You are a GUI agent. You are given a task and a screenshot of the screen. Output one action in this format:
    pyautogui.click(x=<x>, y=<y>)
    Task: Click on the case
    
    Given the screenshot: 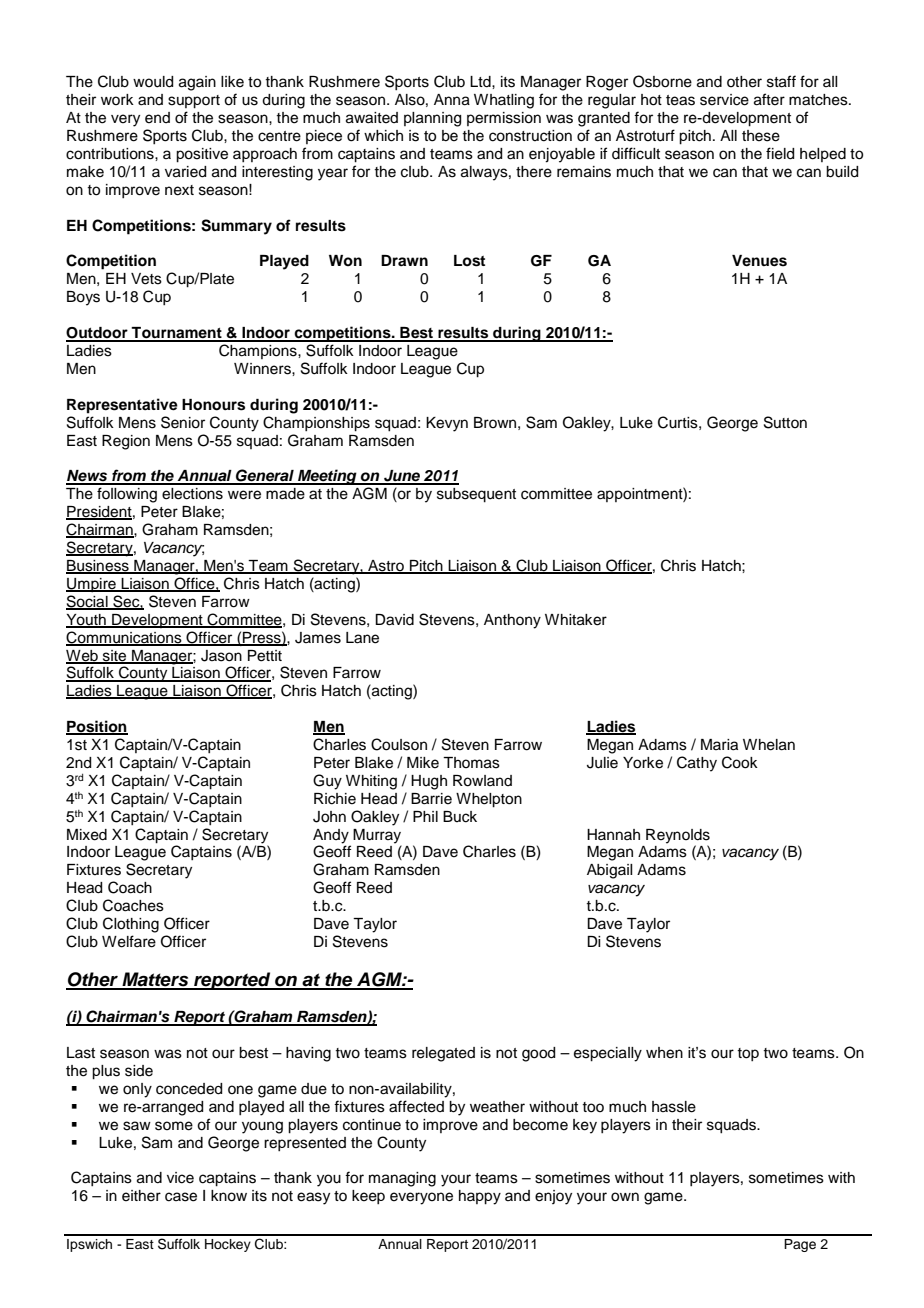 What is the action you would take?
    pyautogui.click(x=181, y=1197)
